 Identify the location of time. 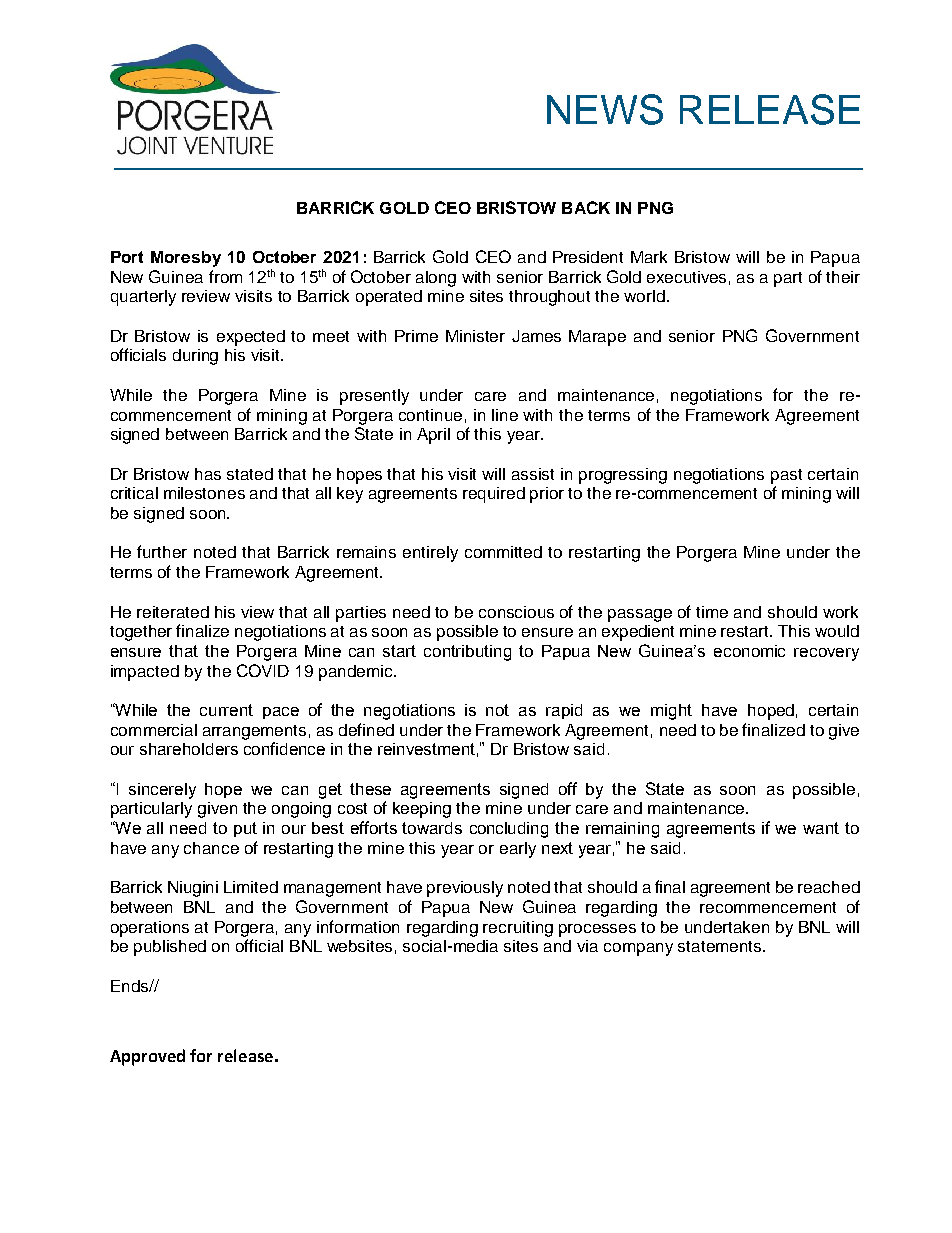
(712, 612).
